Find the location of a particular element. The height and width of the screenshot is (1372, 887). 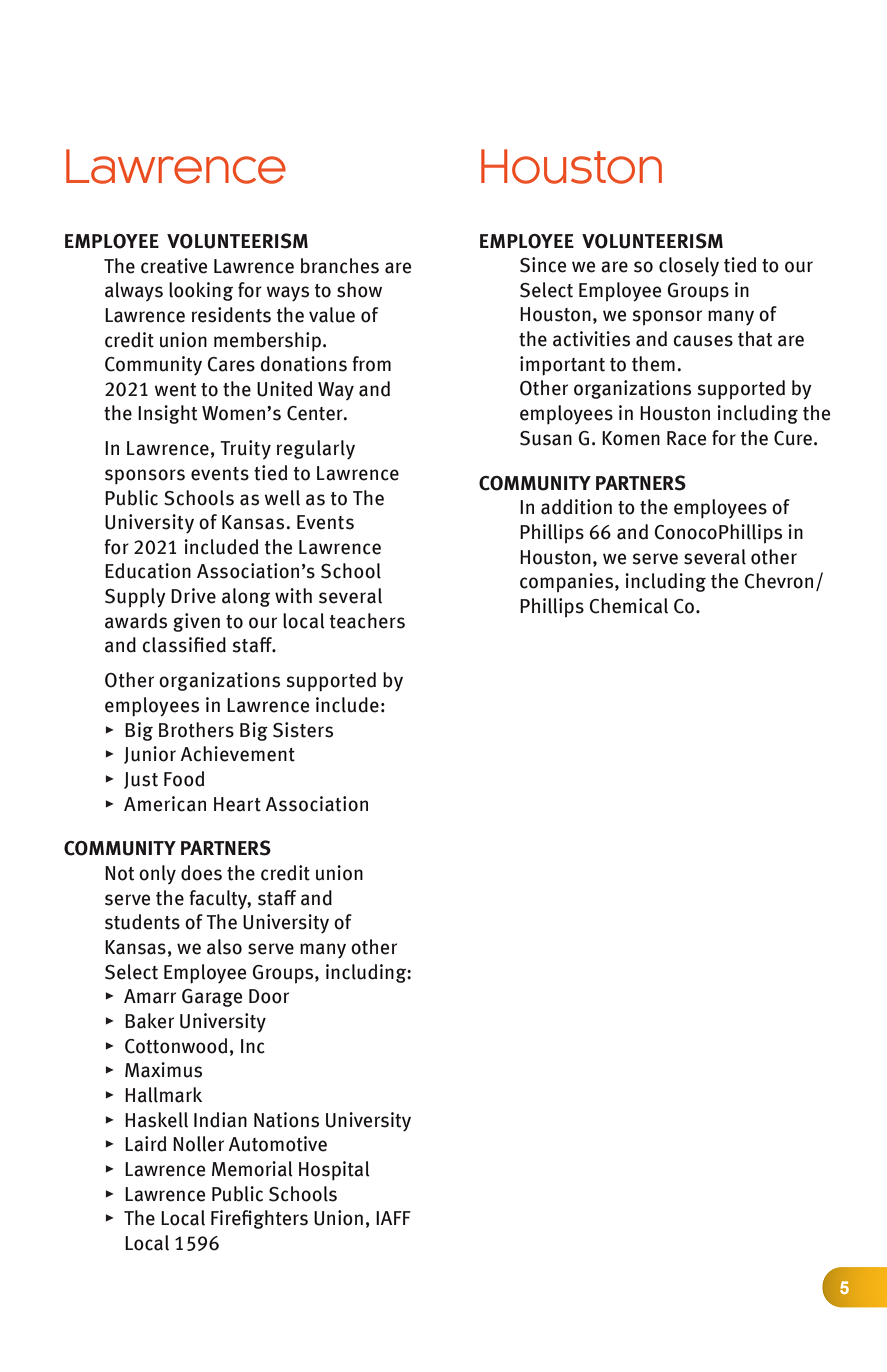

Memorial is located at coordinates (252, 1169).
